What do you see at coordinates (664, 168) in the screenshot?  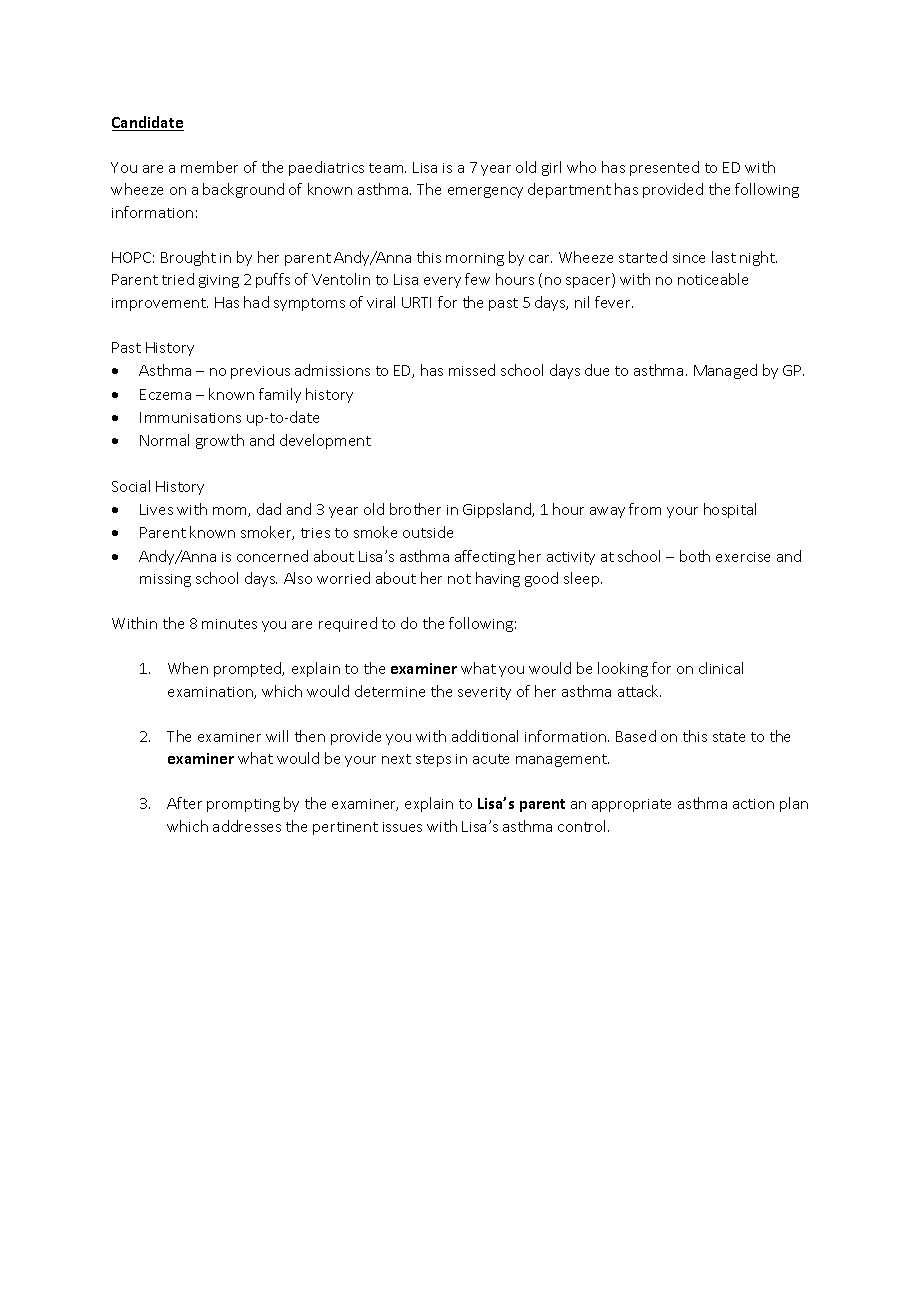 I see `presented` at bounding box center [664, 168].
